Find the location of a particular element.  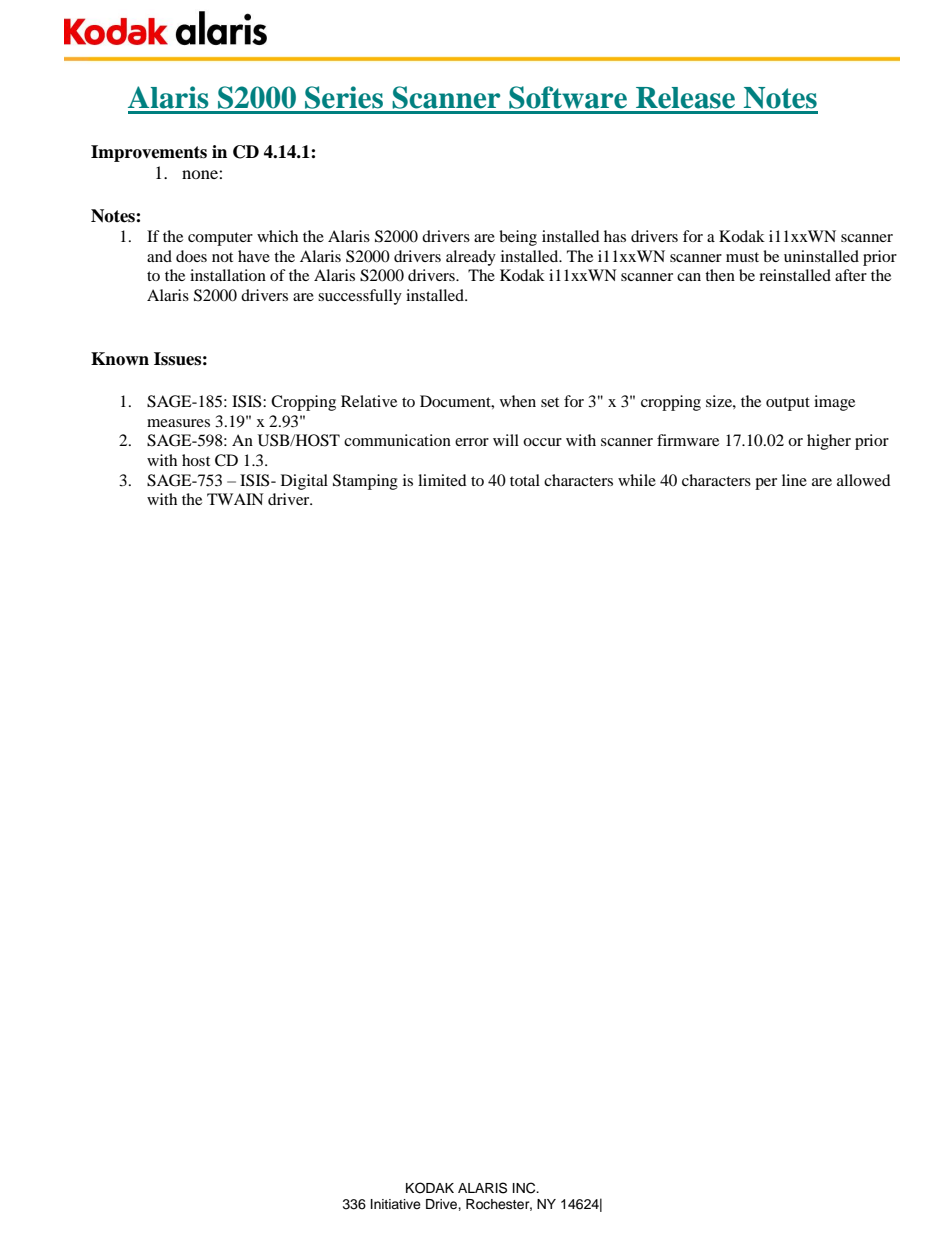

Release is located at coordinates (685, 98).
